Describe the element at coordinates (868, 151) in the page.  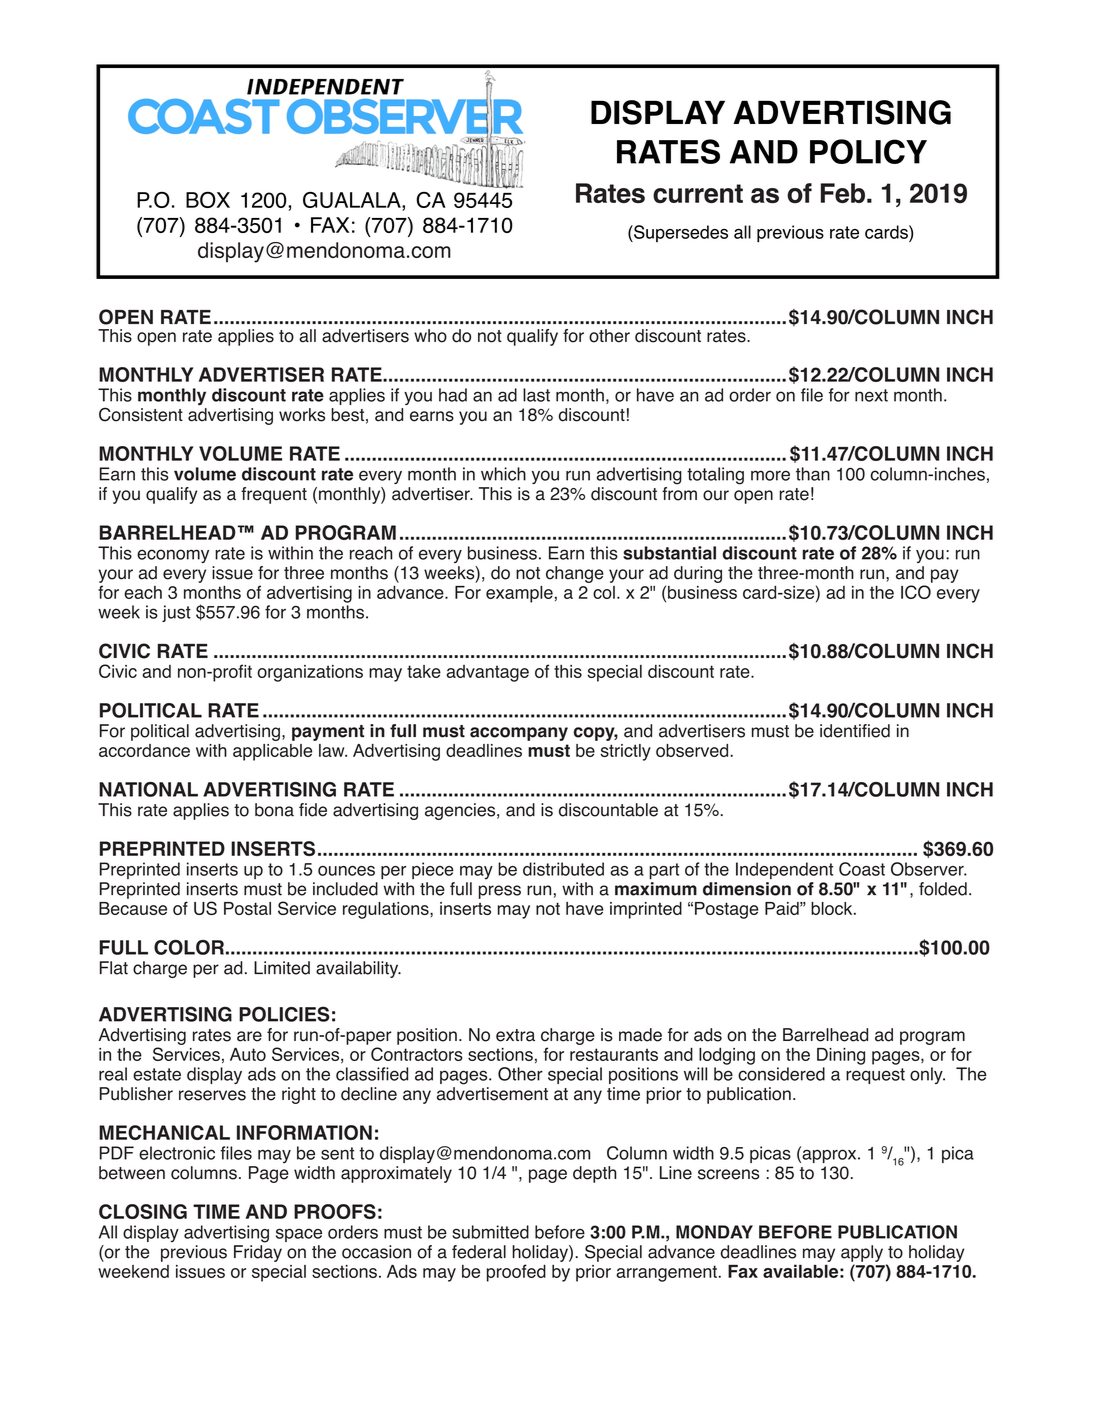
I see `Policy` at that location.
